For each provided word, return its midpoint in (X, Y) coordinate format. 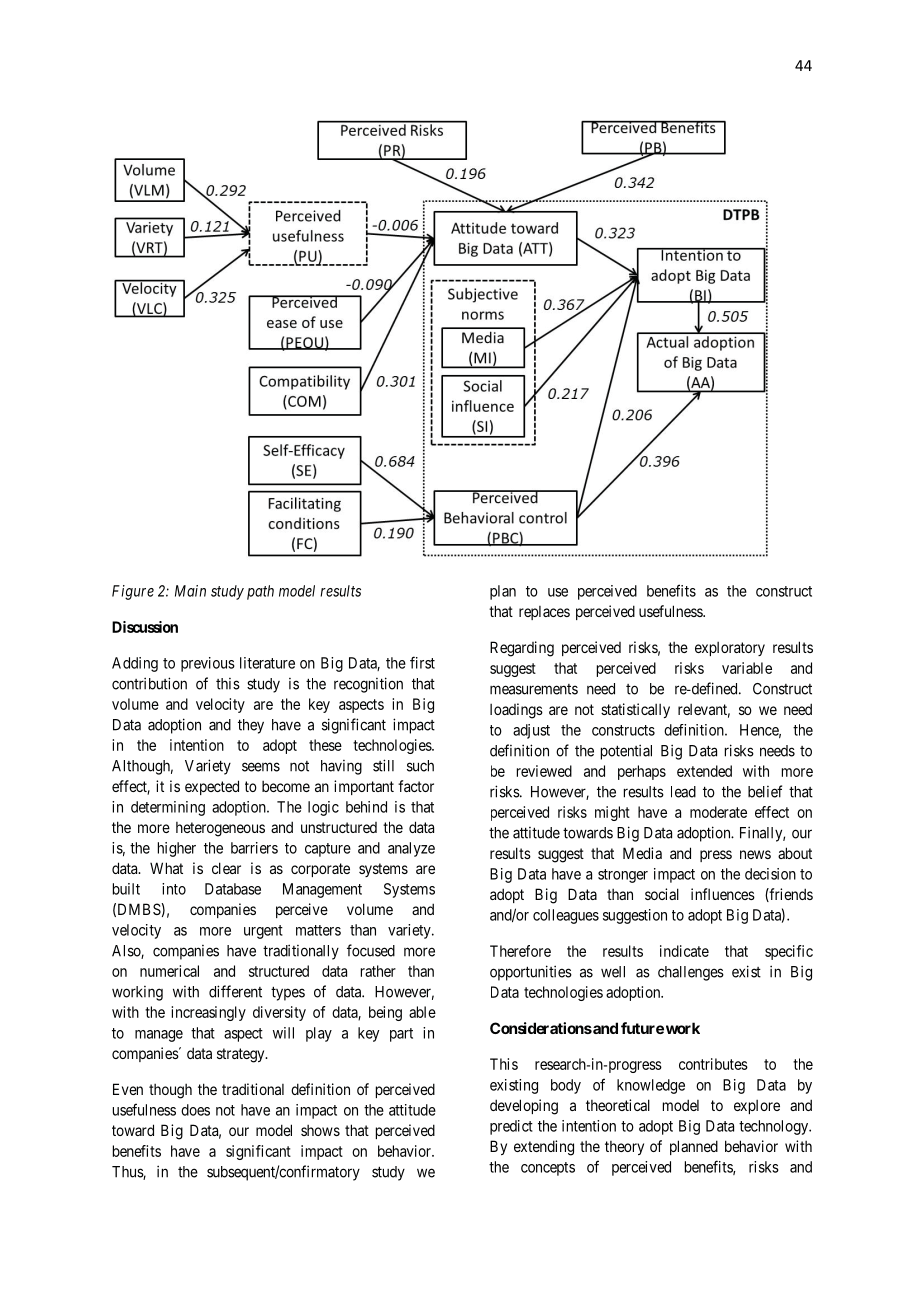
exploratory (730, 649)
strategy (242, 1055)
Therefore (520, 951)
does (195, 1110)
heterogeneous (220, 829)
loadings (516, 711)
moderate (718, 812)
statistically (635, 710)
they (251, 726)
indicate (684, 951)
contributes (713, 1064)
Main (190, 591)
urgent (263, 932)
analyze (411, 849)
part (401, 1035)
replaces (544, 613)
